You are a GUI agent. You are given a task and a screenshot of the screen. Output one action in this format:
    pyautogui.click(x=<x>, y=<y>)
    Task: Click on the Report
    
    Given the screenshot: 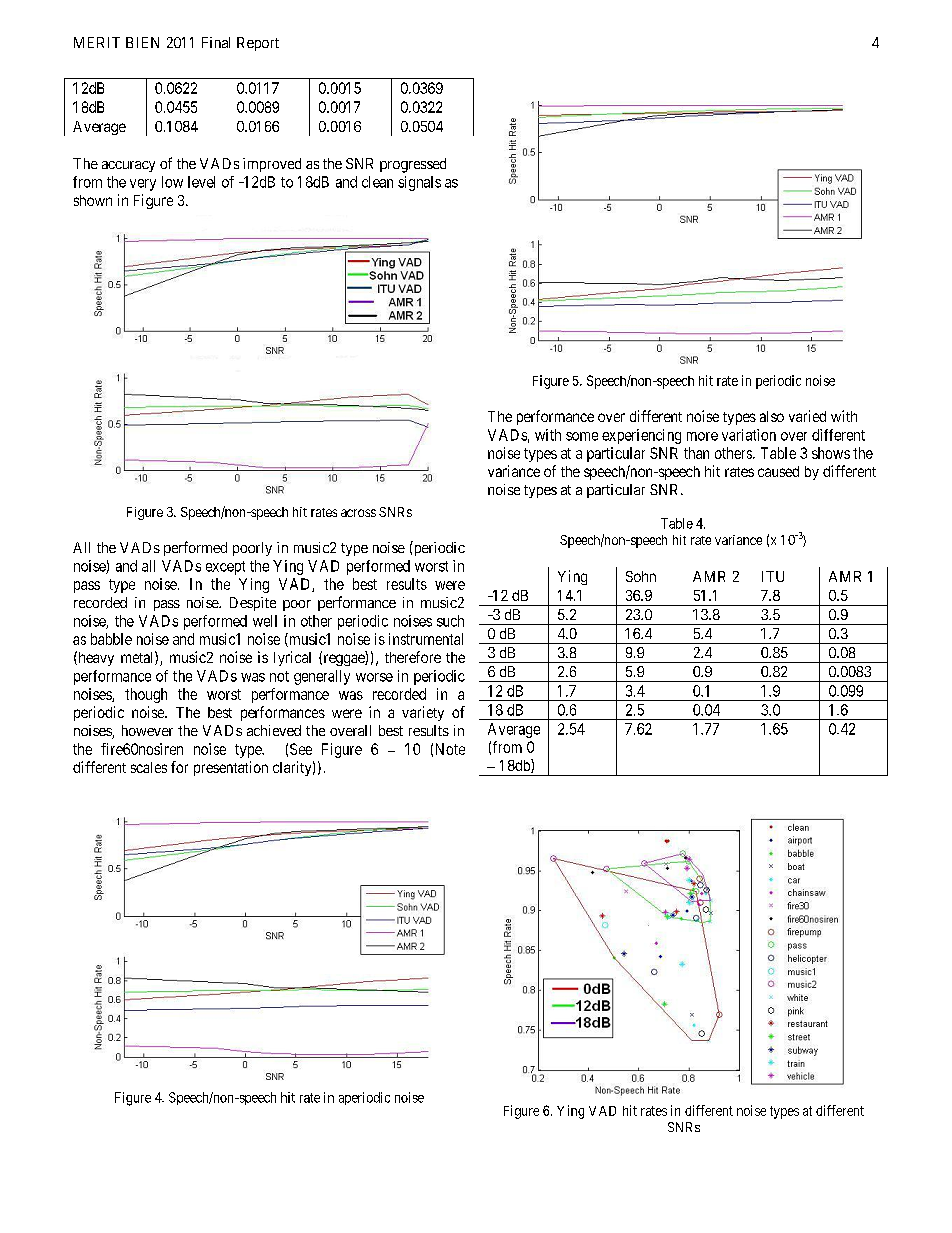 What is the action you would take?
    pyautogui.click(x=258, y=44)
